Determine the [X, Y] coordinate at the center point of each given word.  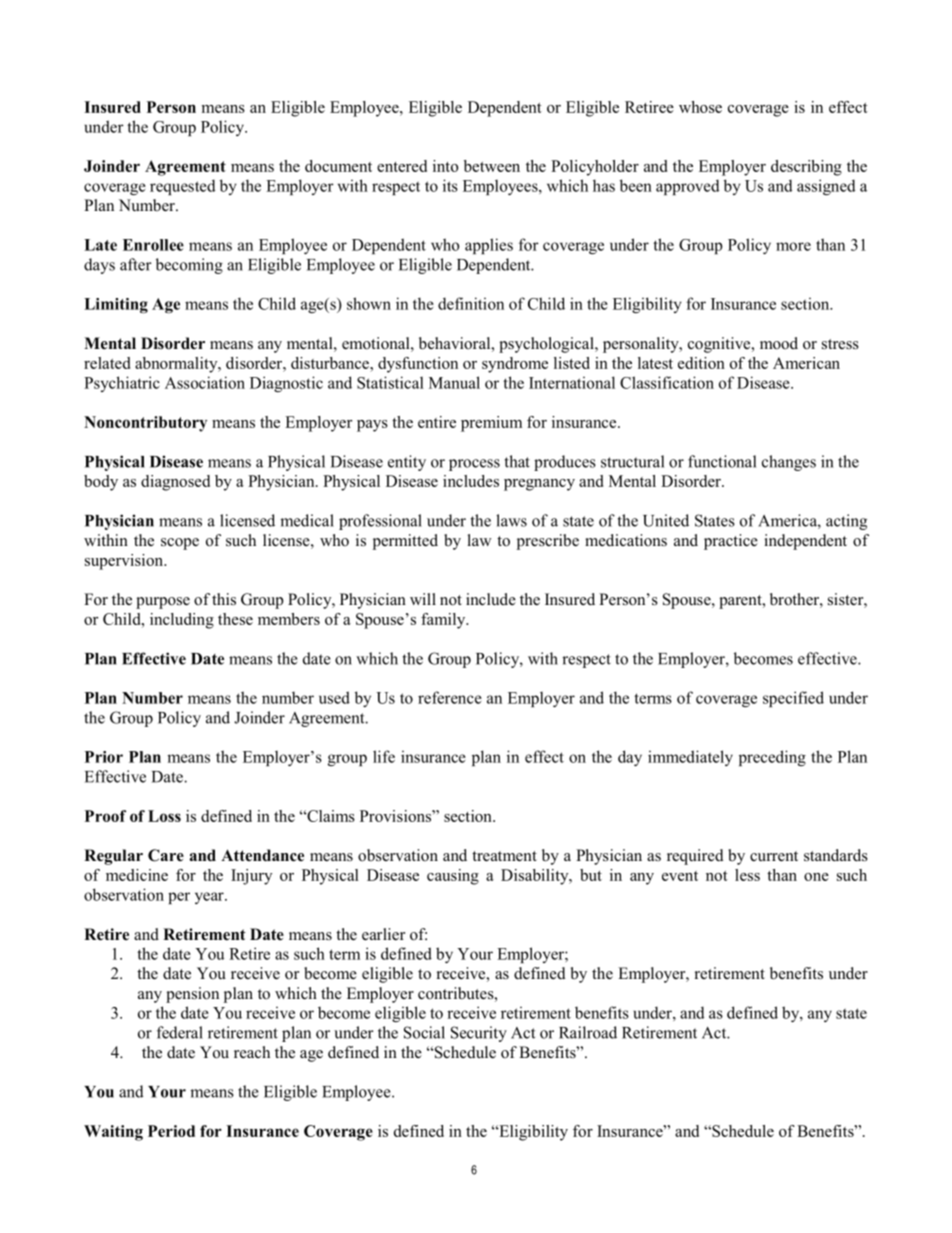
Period [171, 1131]
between [492, 166]
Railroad [588, 1032]
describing [806, 168]
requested [183, 187]
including [182, 621]
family [444, 621]
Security [479, 1034]
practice [731, 542]
